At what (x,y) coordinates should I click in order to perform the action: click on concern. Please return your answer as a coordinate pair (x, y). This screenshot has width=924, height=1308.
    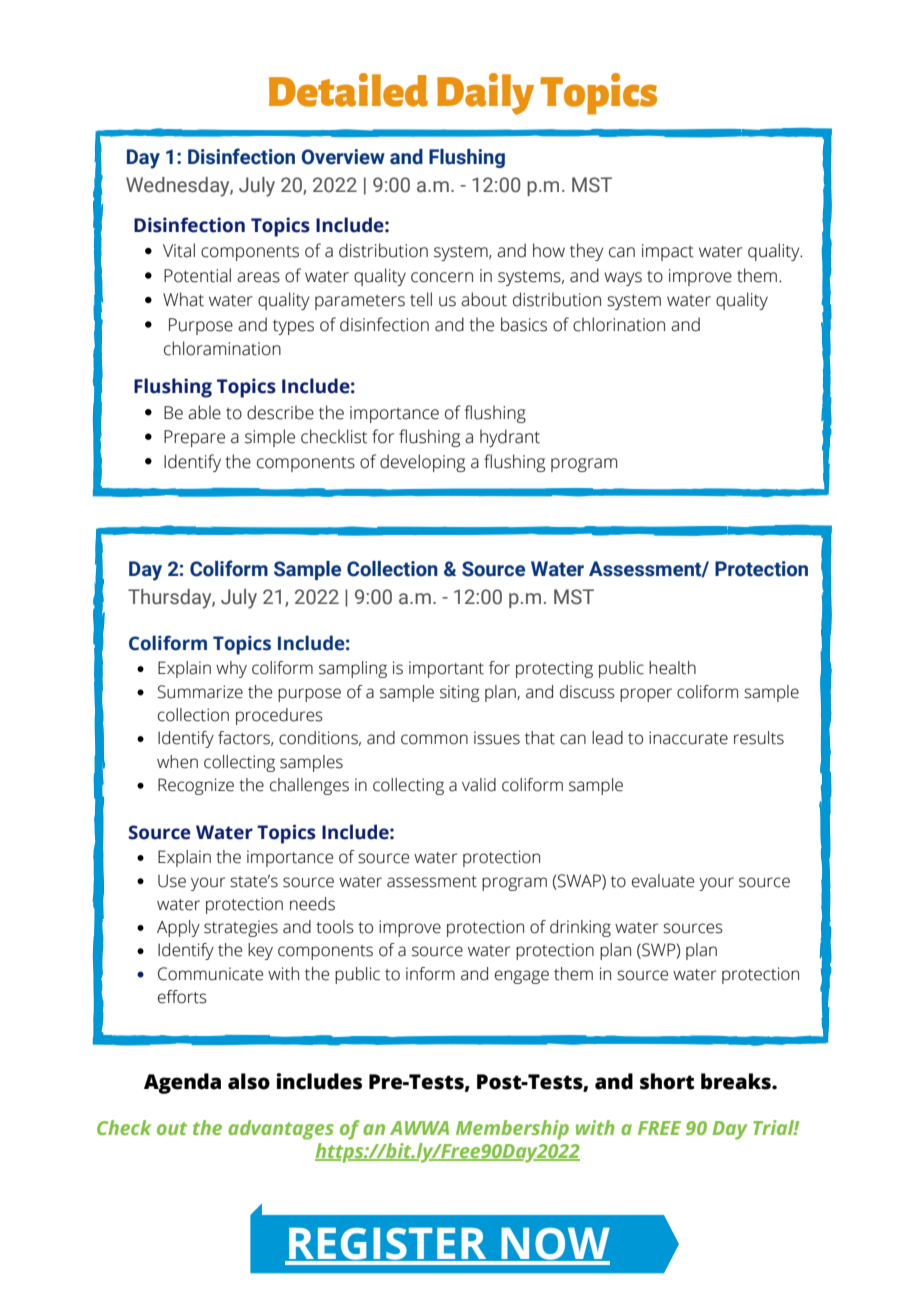
    Looking at the image, I should click on (442, 277).
